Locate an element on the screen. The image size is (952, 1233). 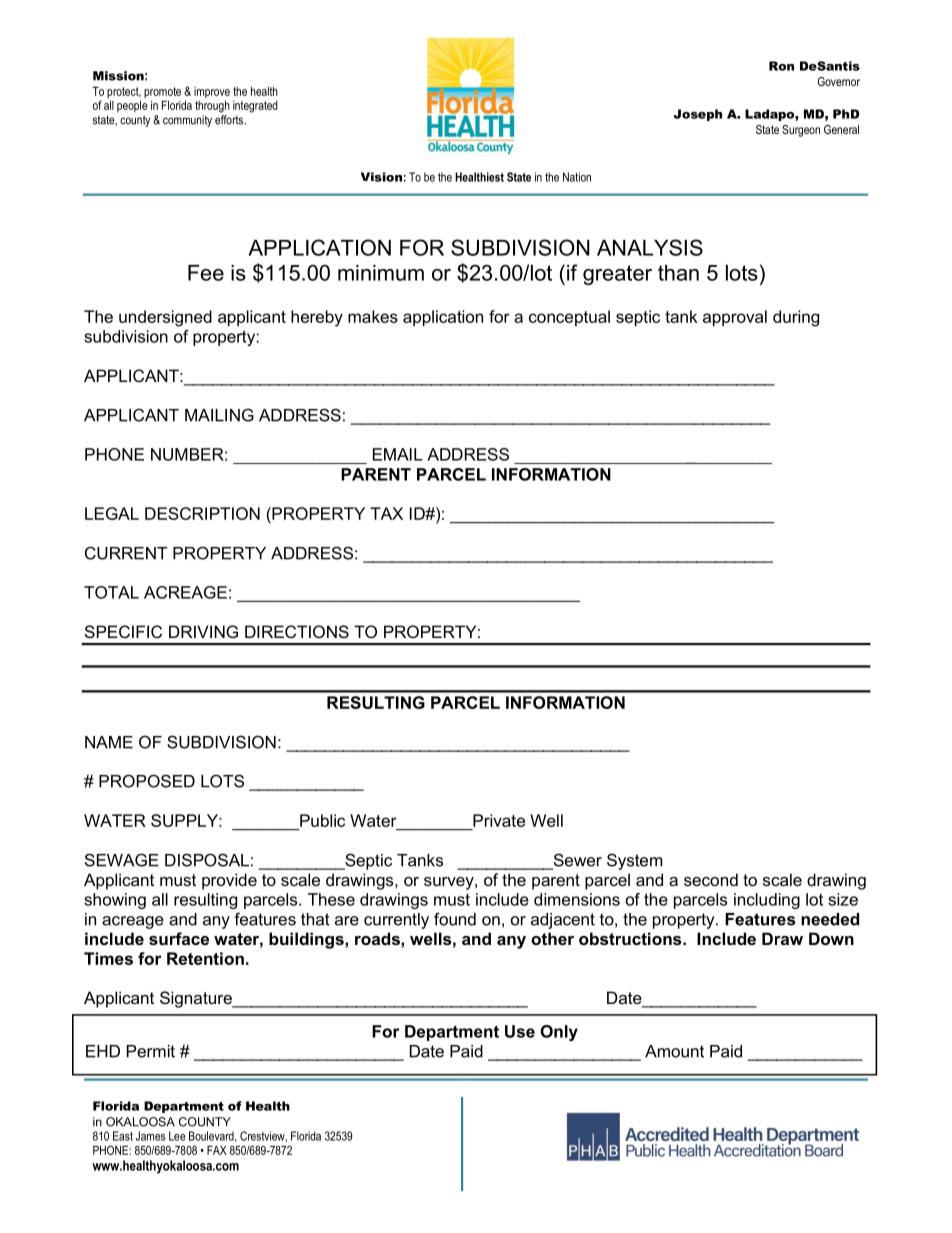
Lee is located at coordinates (177, 1136).
